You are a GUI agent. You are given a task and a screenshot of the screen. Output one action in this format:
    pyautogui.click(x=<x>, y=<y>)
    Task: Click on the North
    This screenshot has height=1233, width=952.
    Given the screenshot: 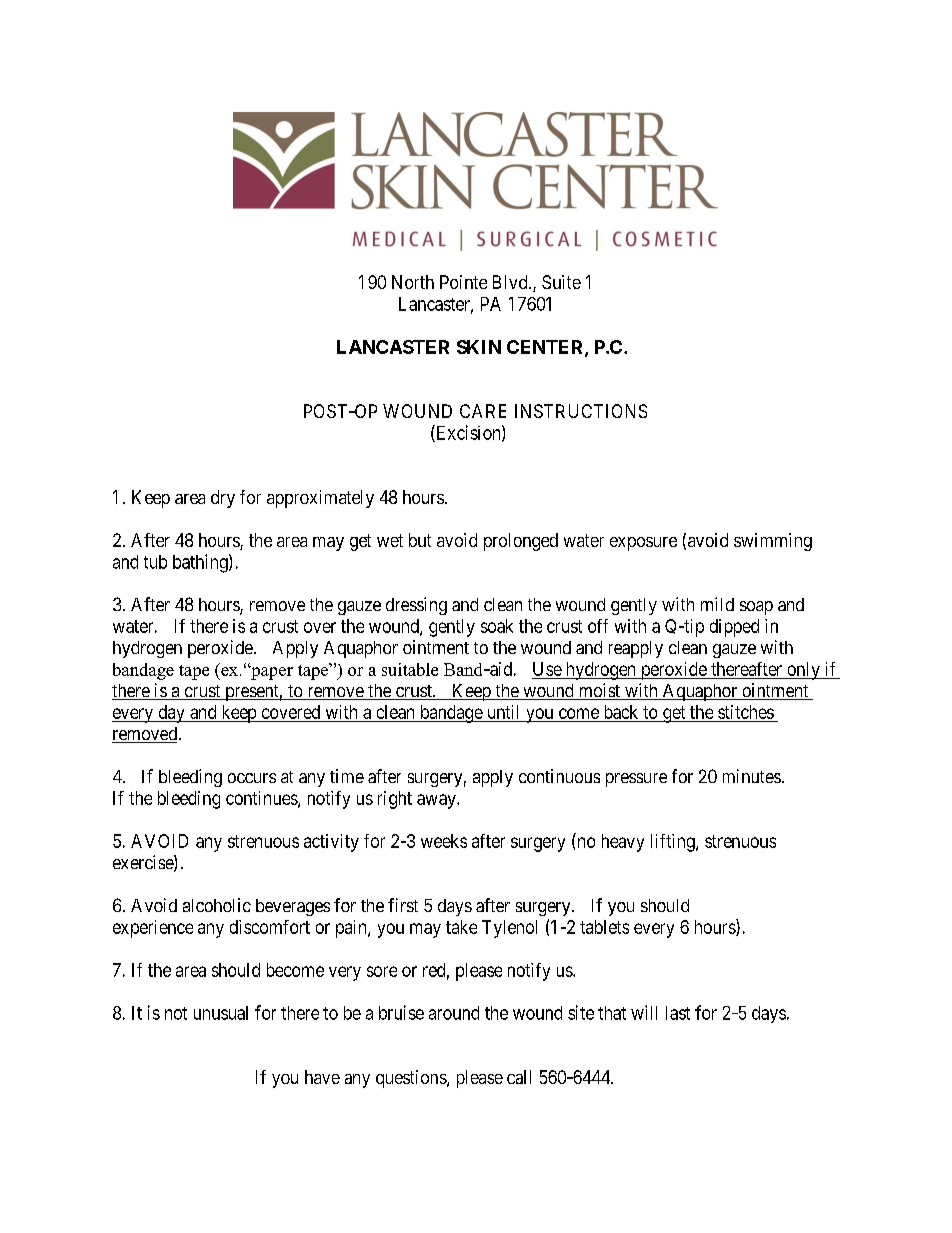 What is the action you would take?
    pyautogui.click(x=413, y=282)
